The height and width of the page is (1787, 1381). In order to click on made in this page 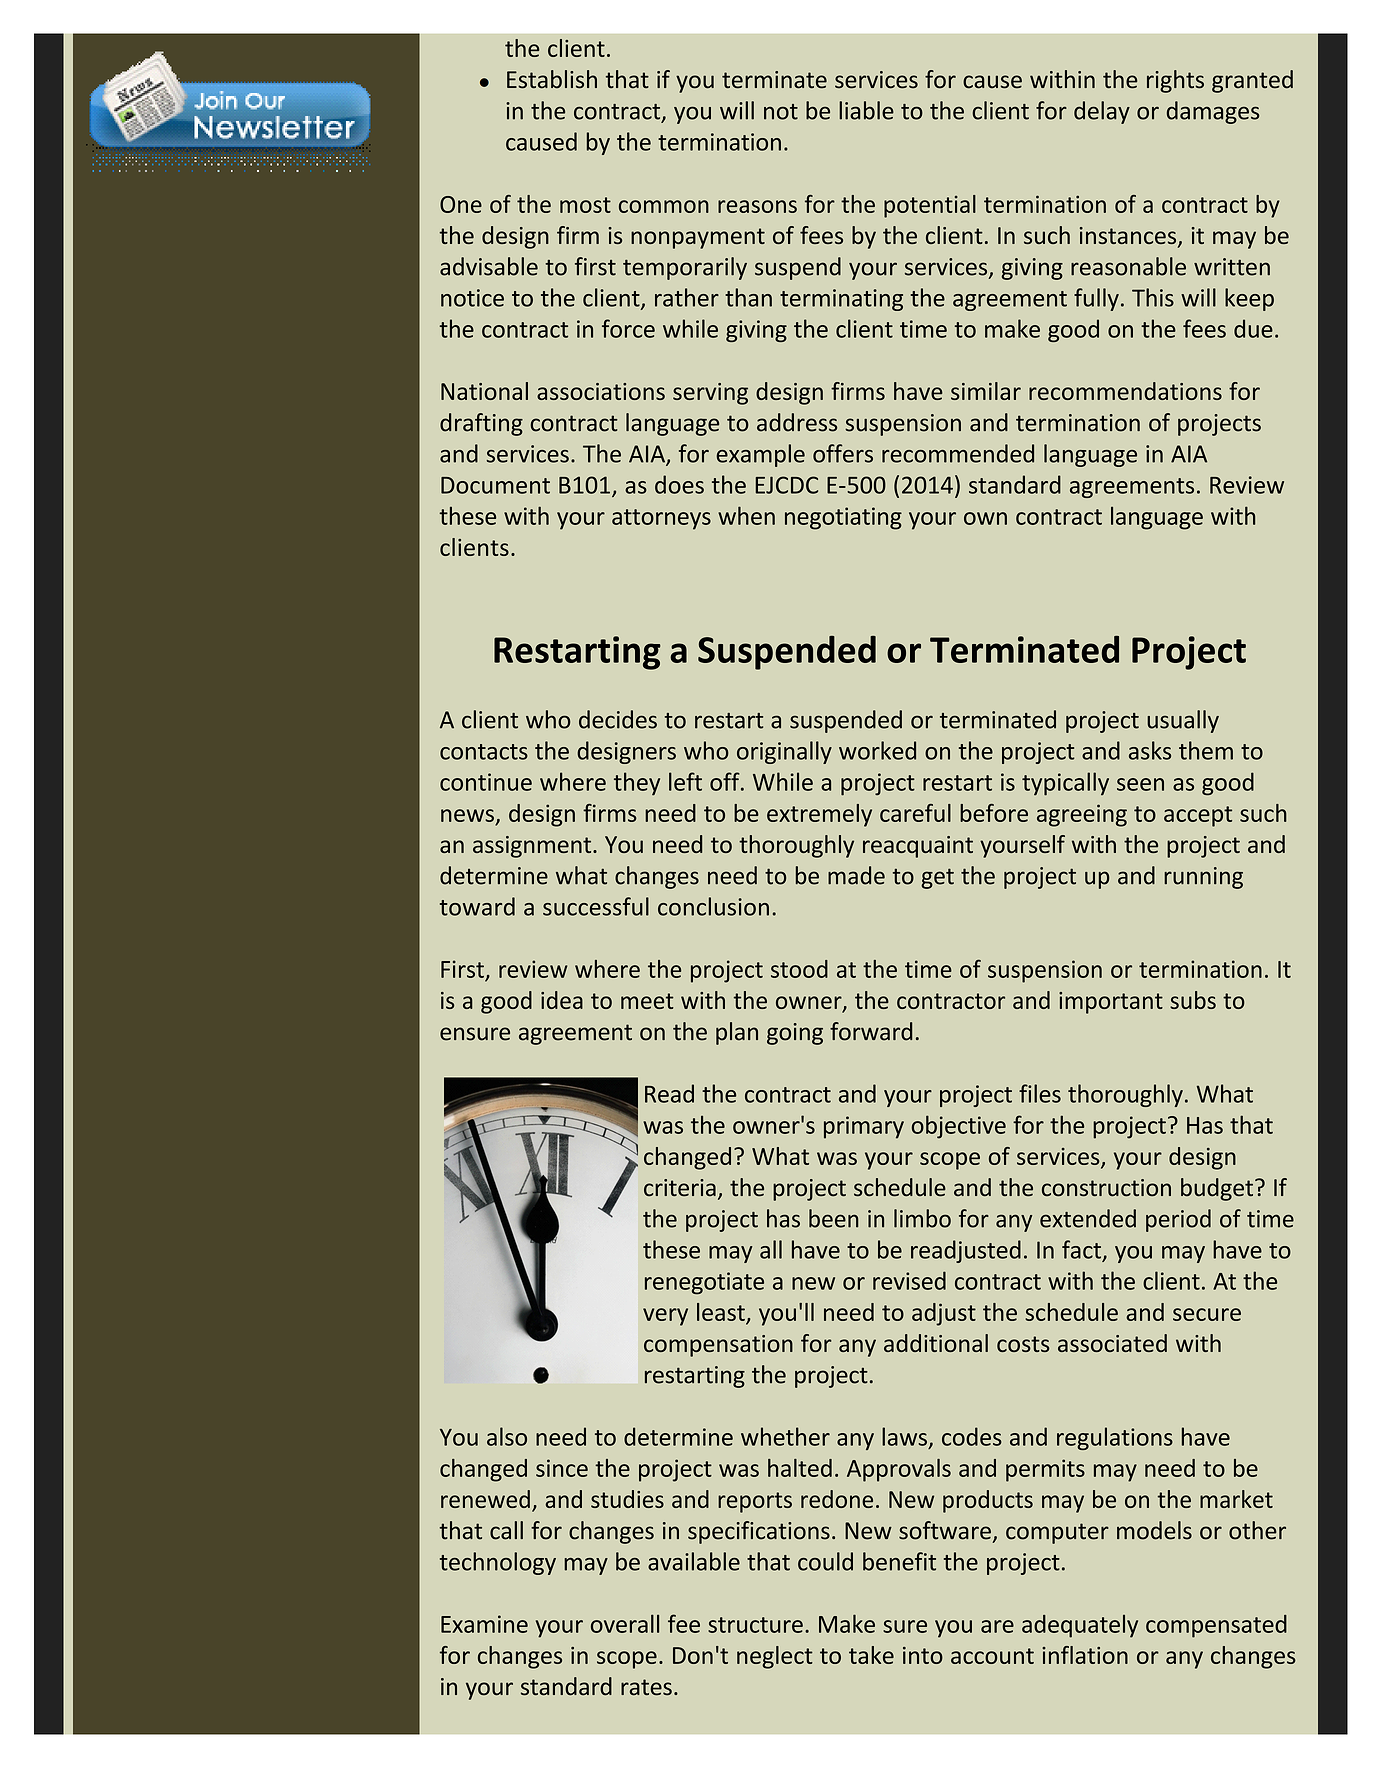, I will do `click(856, 875)`.
